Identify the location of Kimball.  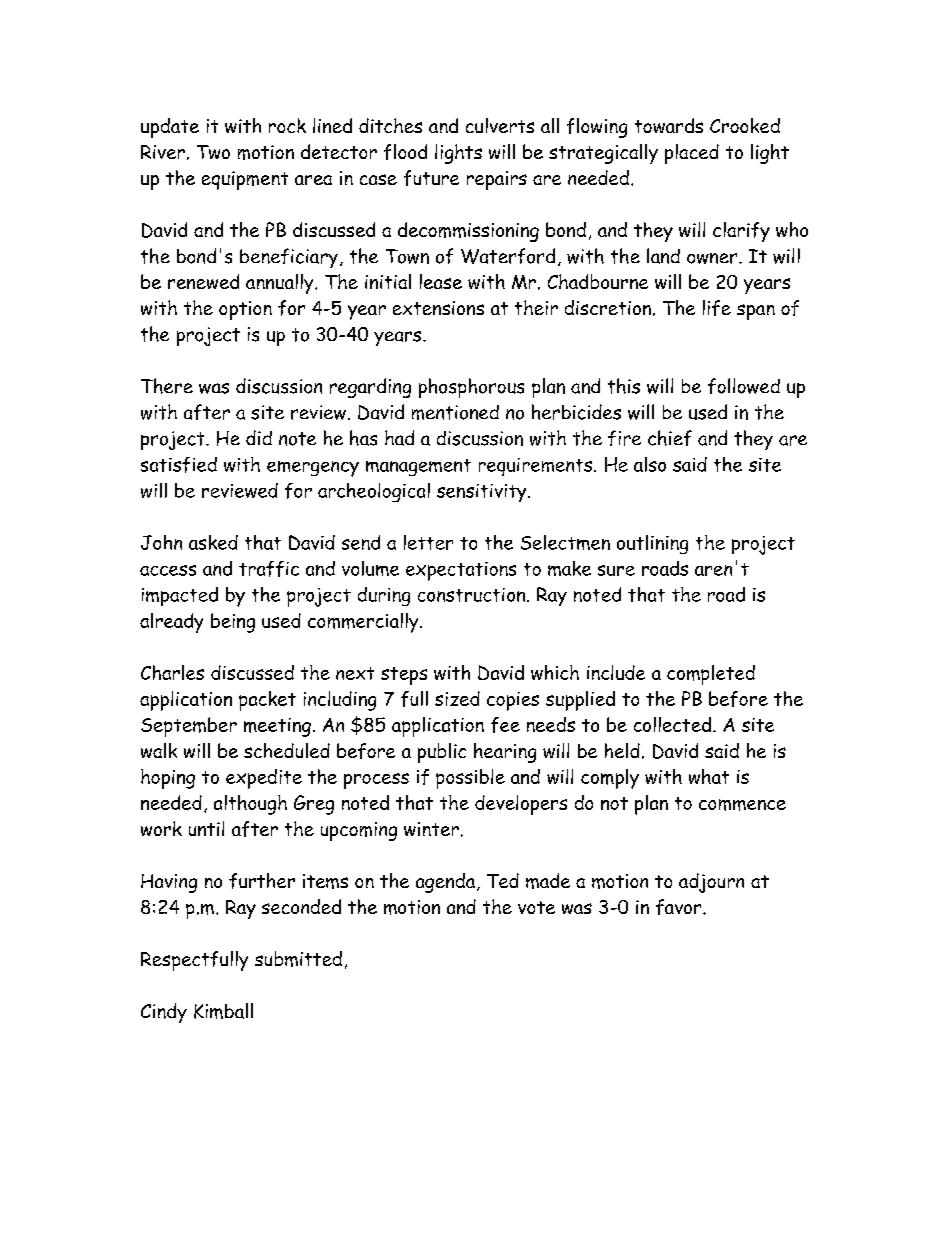
(223, 1011).
